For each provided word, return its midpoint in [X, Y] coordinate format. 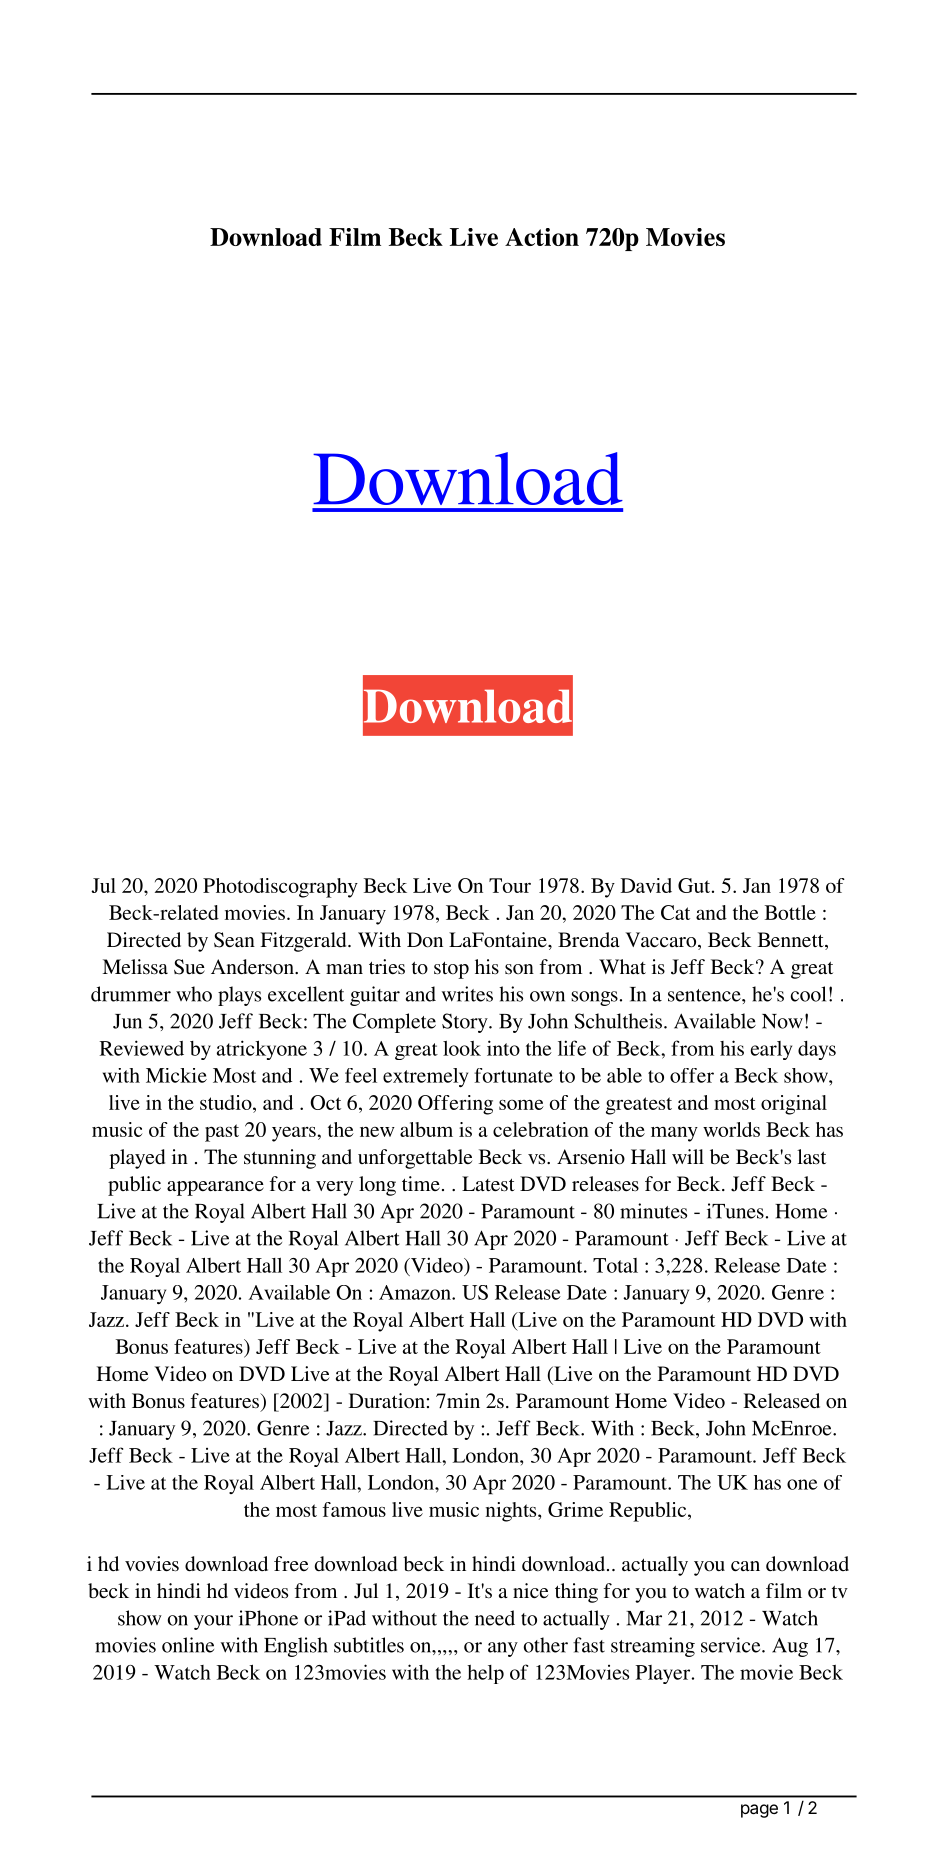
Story [466, 1023]
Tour [510, 885]
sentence [705, 995]
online [188, 1645]
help [485, 1674]
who [194, 994]
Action [542, 237]
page [759, 1811]
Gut [695, 885]
